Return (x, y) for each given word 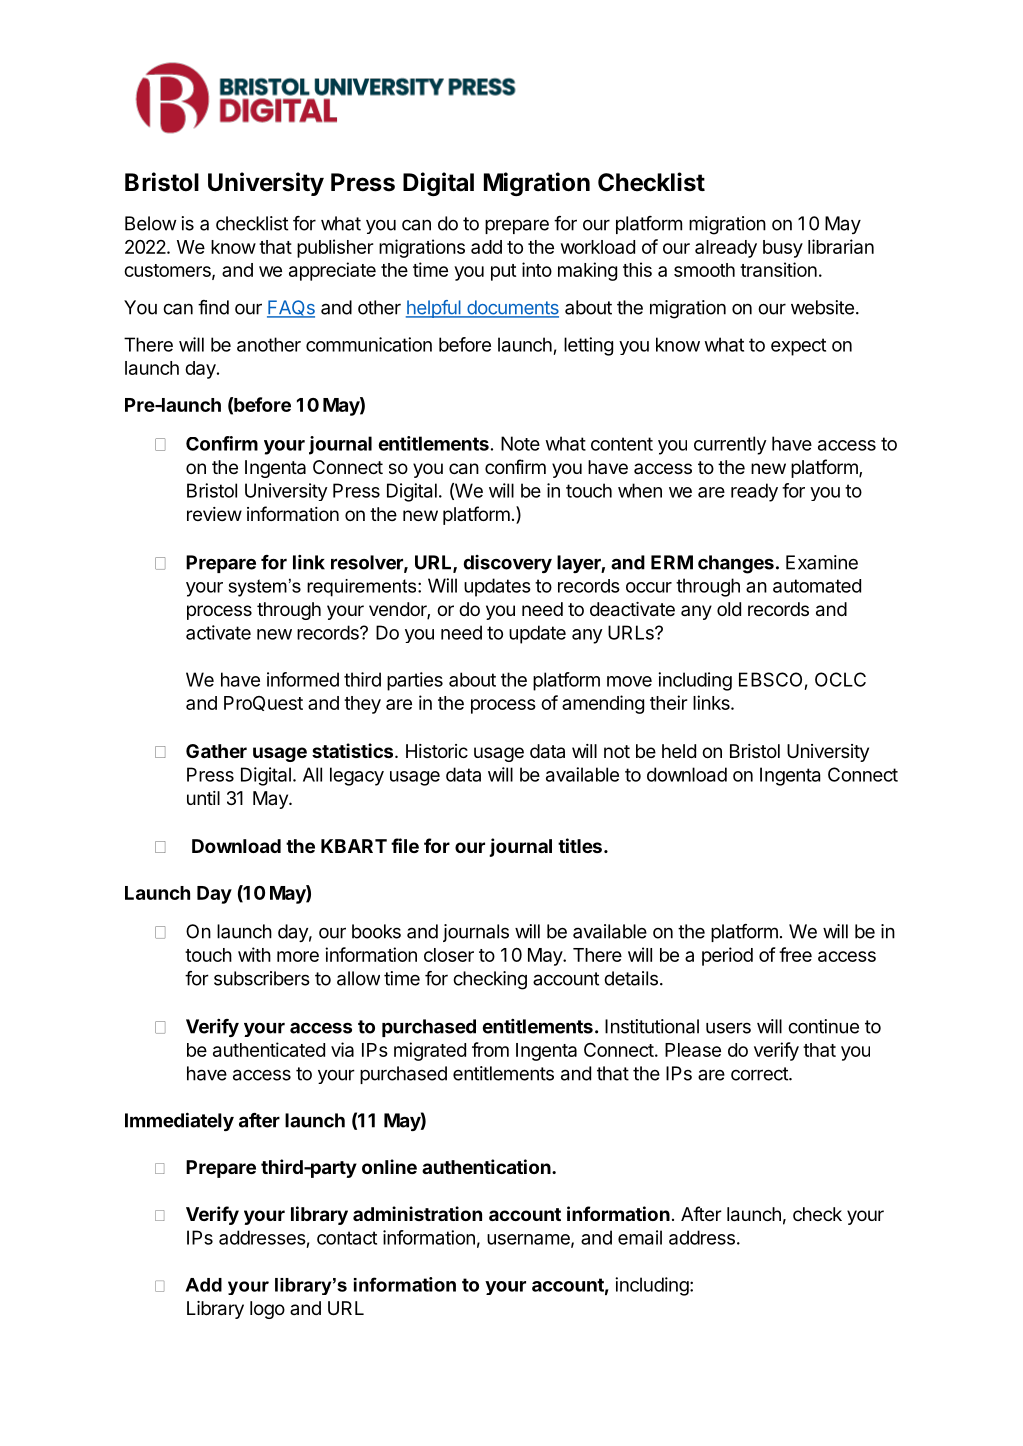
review (214, 514)
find (213, 307)
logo (267, 1310)
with (254, 954)
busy (783, 249)
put (503, 272)
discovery (507, 564)
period (727, 956)
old (729, 609)
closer (449, 955)
